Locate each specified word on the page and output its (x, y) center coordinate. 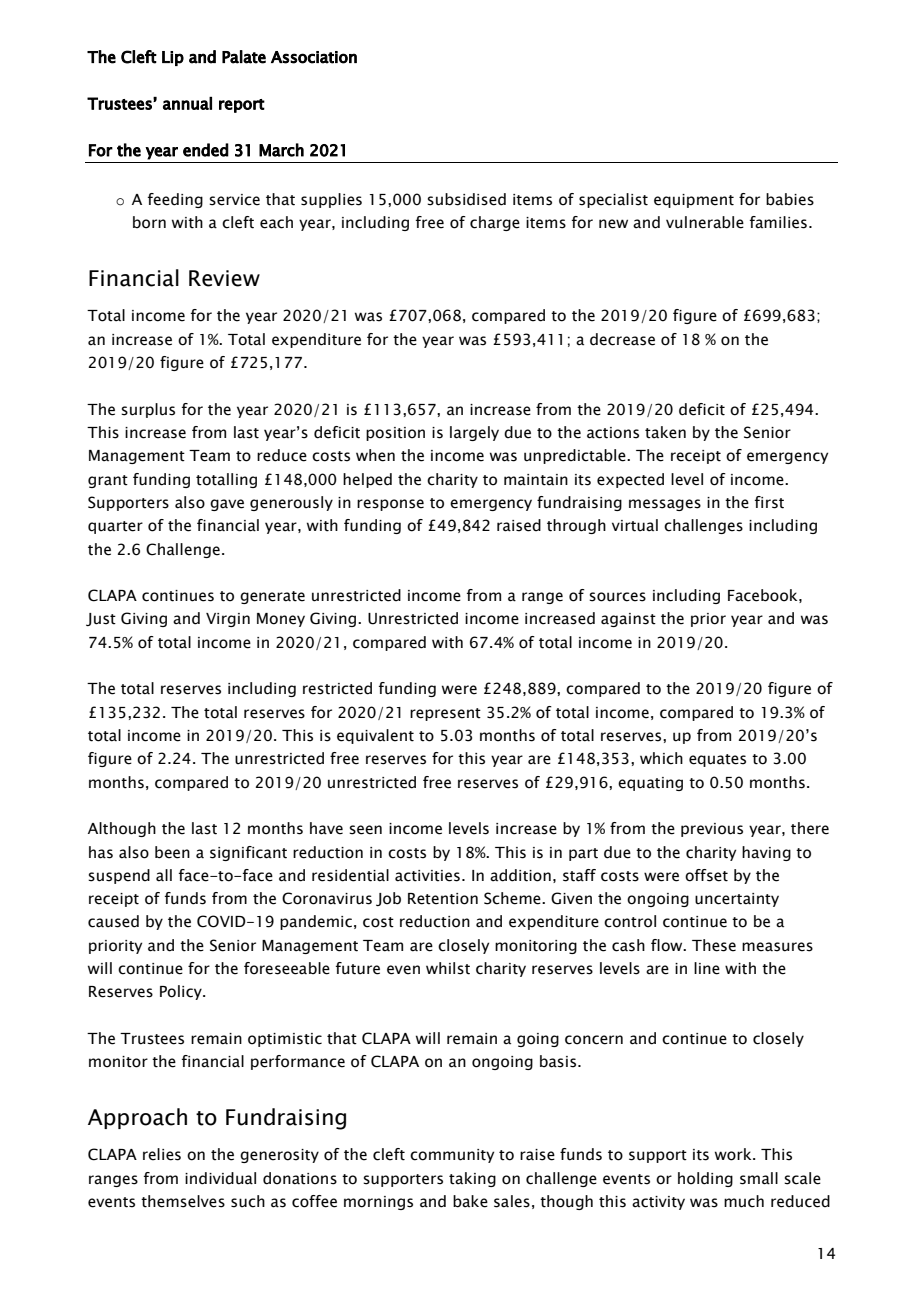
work (734, 1154)
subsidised (466, 199)
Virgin (228, 620)
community (452, 1156)
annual (187, 103)
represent (445, 714)
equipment (694, 201)
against (628, 620)
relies (162, 1154)
